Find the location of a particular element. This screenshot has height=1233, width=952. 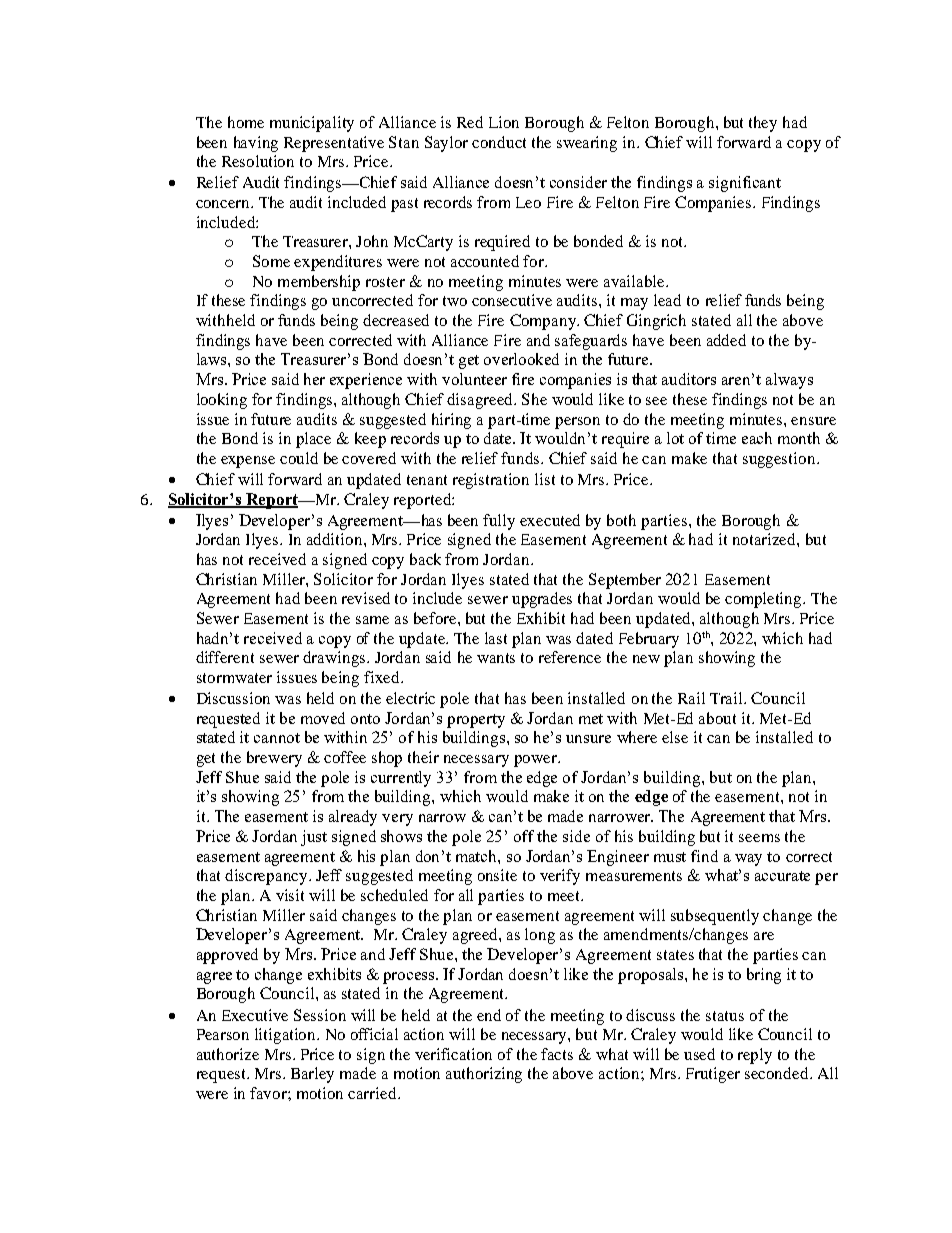

Resolution is located at coordinates (258, 161).
